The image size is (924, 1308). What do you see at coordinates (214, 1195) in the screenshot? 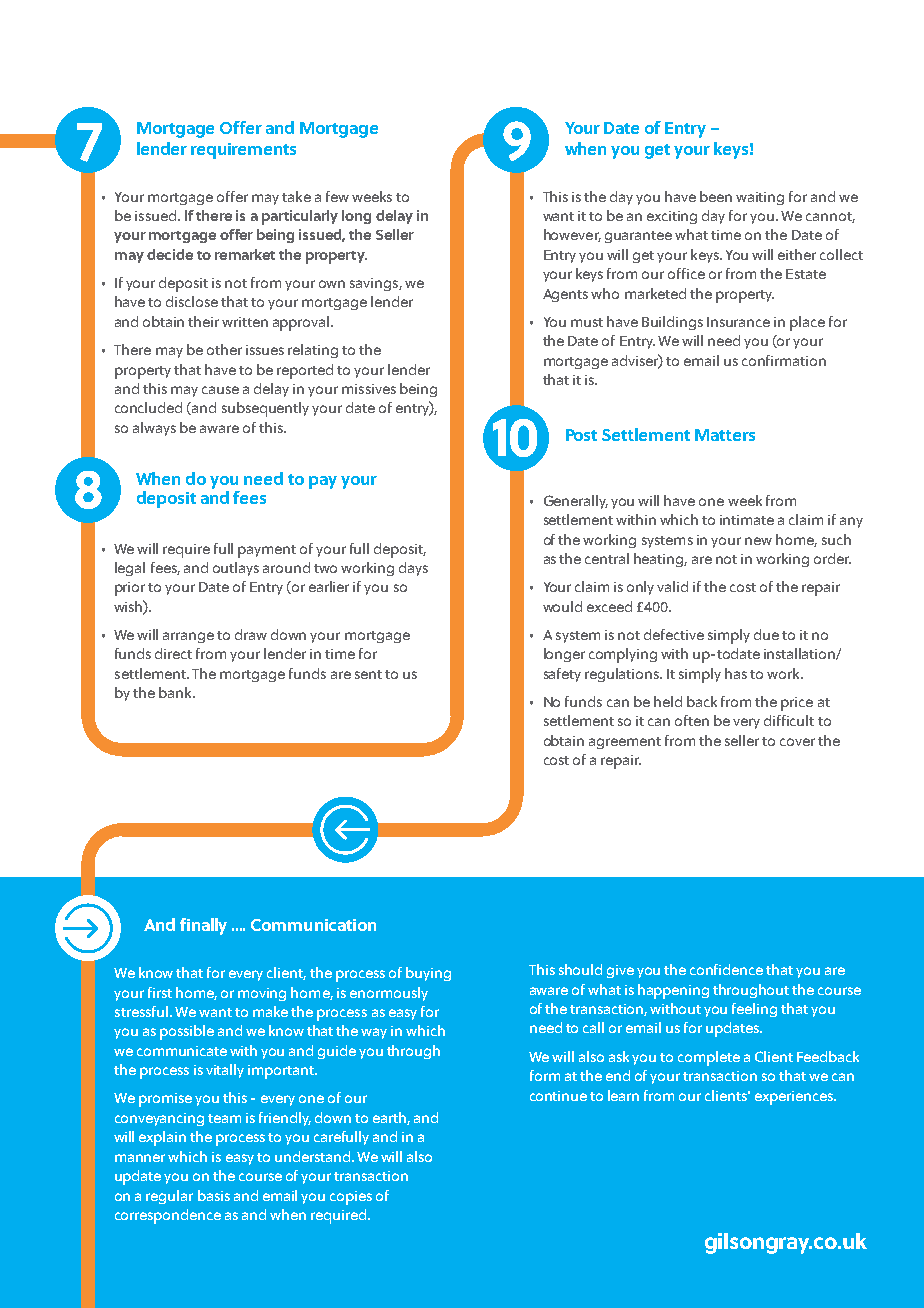
I see `basis` at bounding box center [214, 1195].
